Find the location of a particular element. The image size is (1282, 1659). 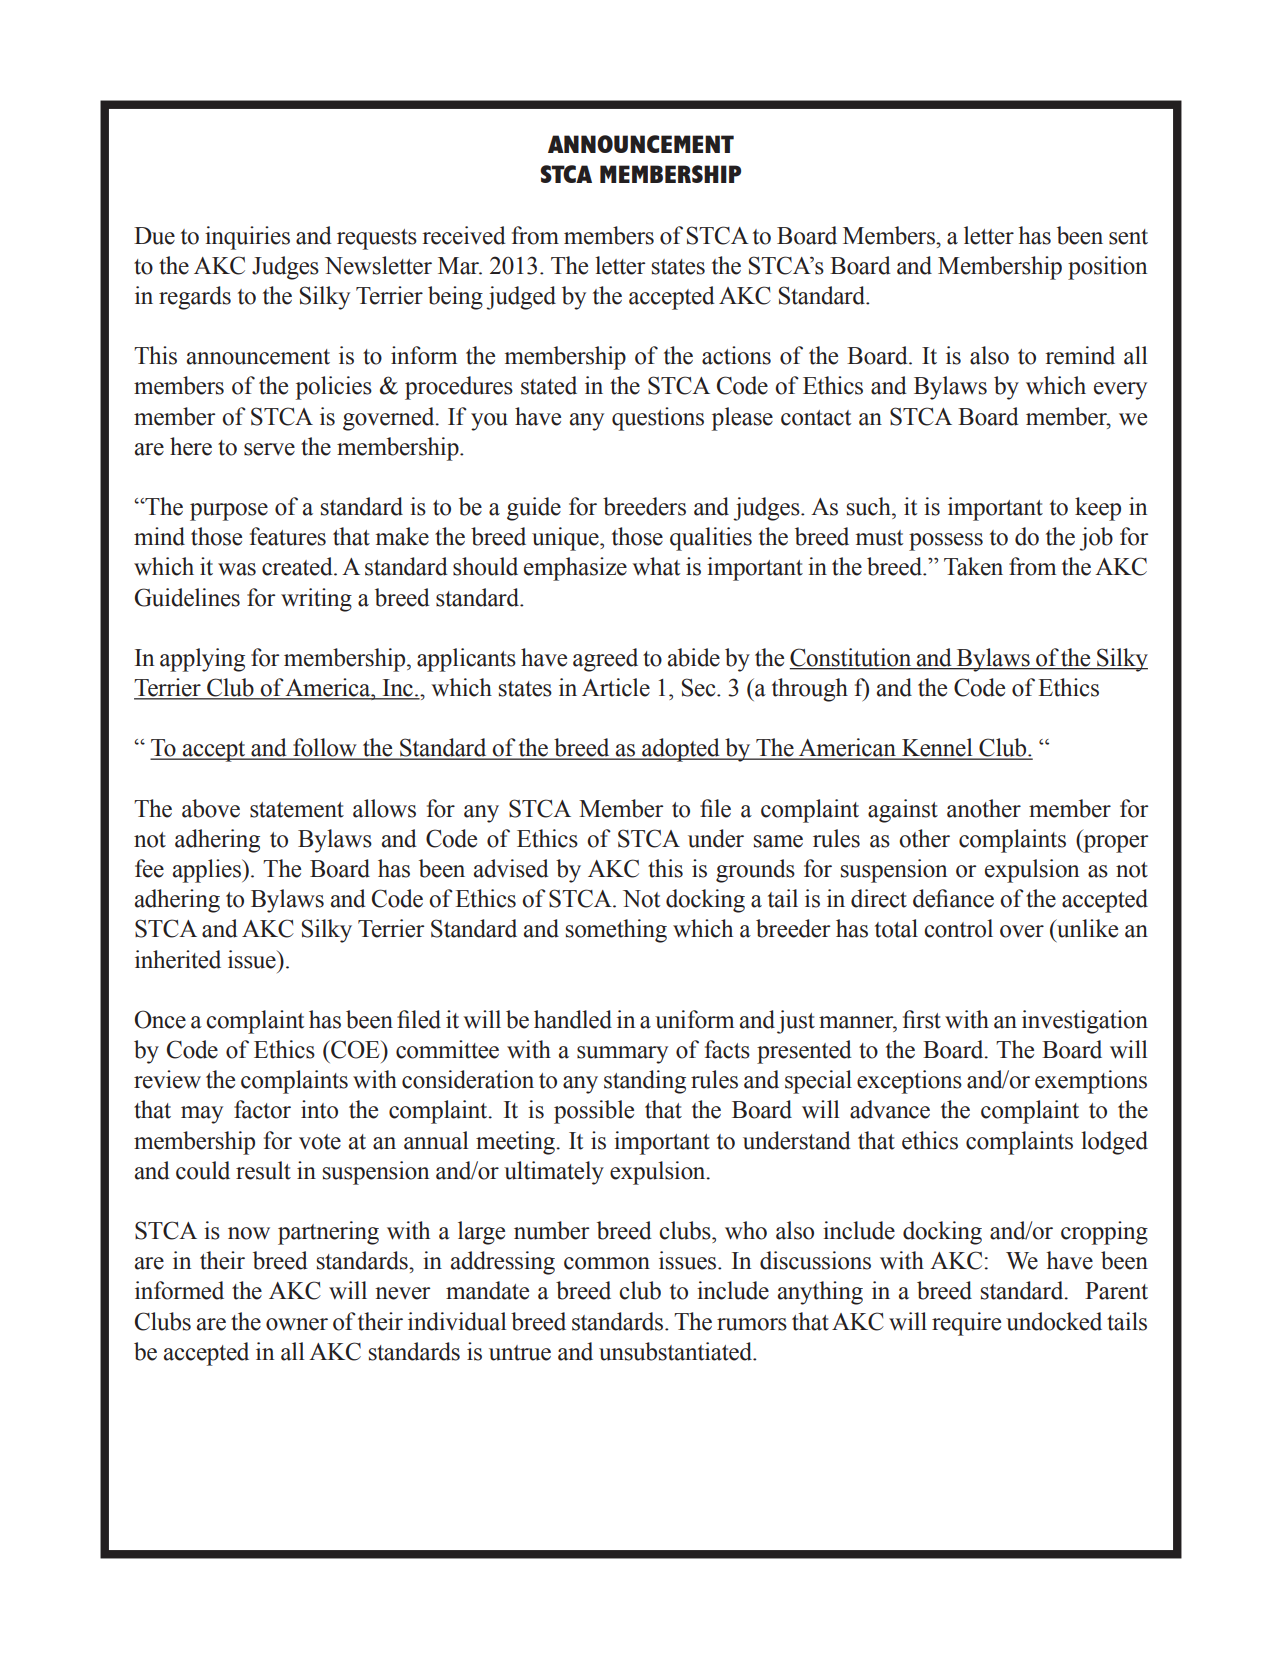

require is located at coordinates (966, 1324).
